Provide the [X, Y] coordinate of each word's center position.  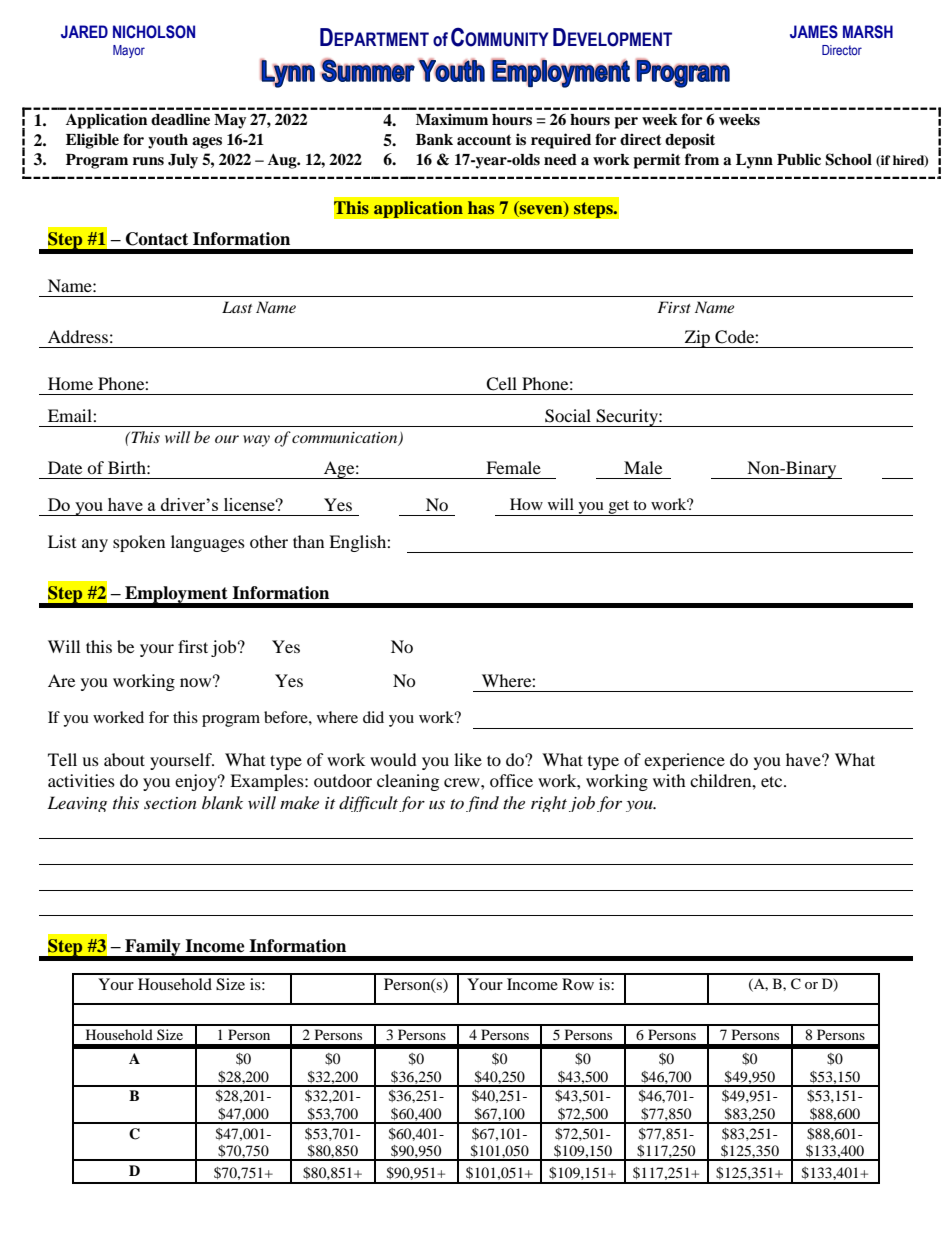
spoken [139, 543]
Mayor [129, 51]
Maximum [452, 119]
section [170, 803]
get [619, 508]
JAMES [814, 32]
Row [578, 984]
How [526, 504]
